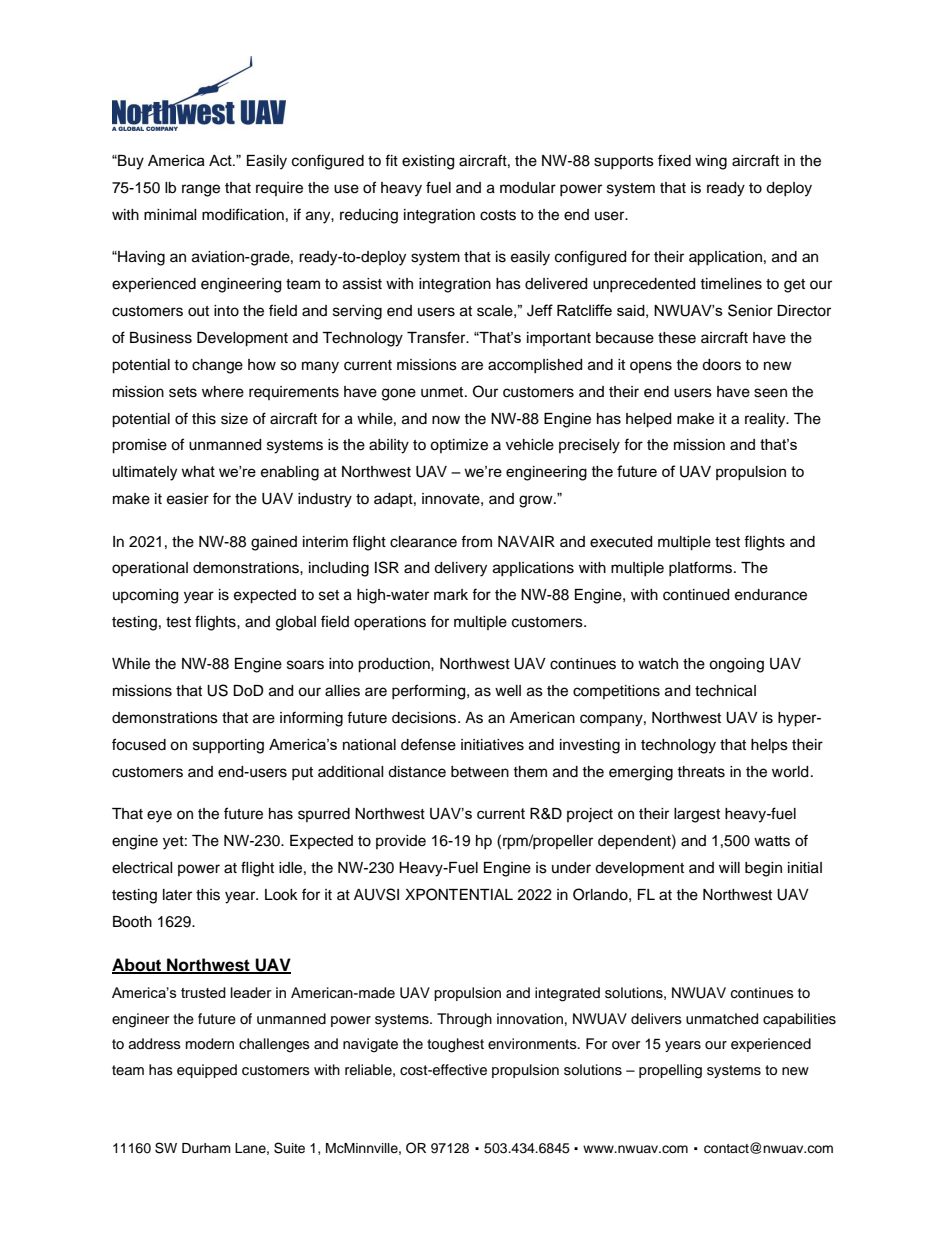 This screenshot has height=1233, width=952. Describe the element at coordinates (201, 190) in the screenshot. I see `range` at that location.
